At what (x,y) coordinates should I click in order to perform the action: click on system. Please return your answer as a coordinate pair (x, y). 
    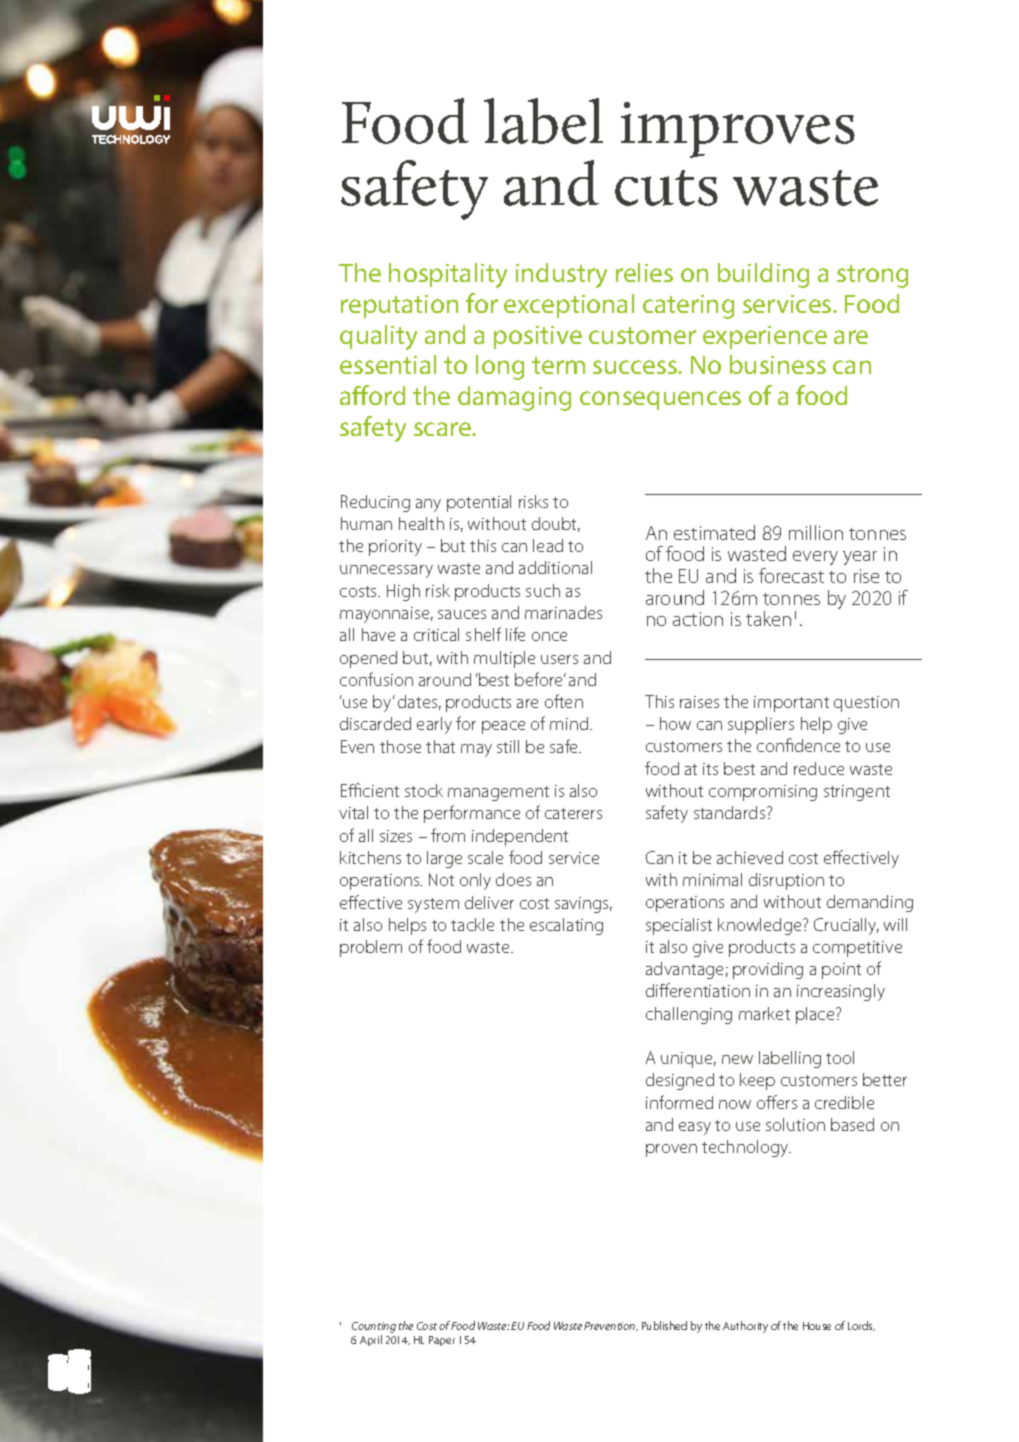
    Looking at the image, I should click on (433, 905).
